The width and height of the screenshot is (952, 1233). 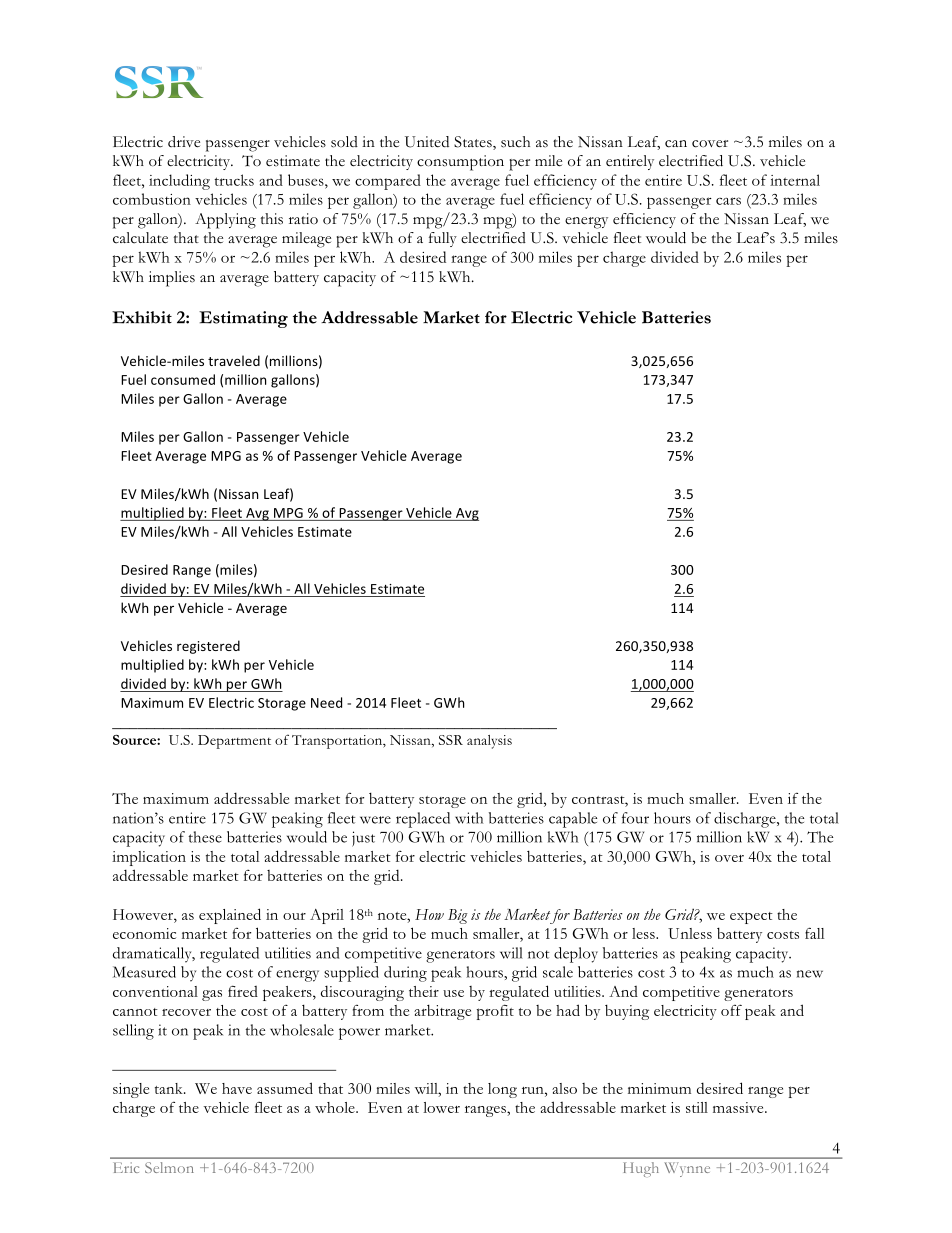 What do you see at coordinates (635, 818) in the screenshot?
I see `four` at bounding box center [635, 818].
